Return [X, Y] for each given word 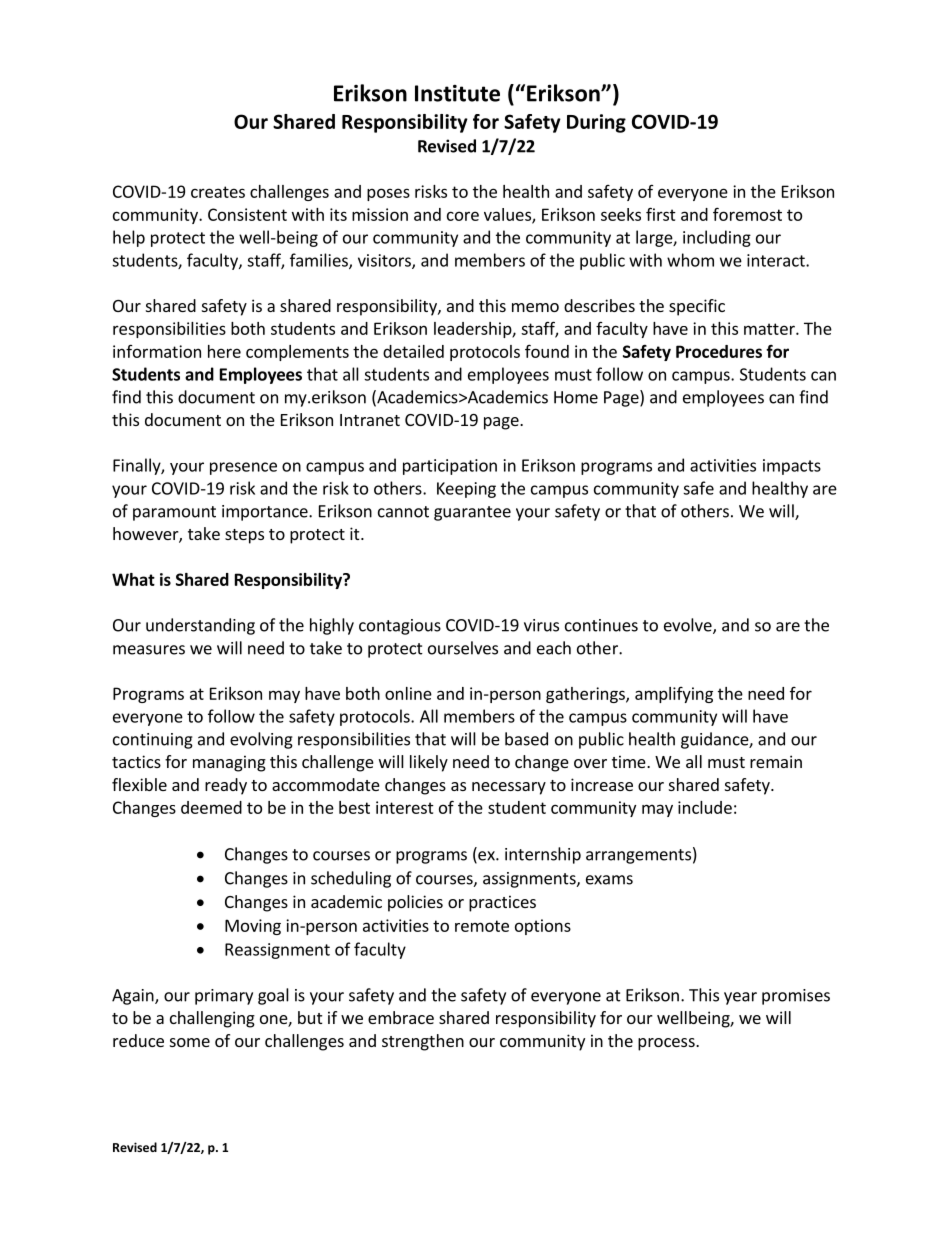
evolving [261, 740]
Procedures [719, 351]
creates [218, 192]
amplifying [674, 695]
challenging [212, 1019]
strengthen [423, 1042]
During [596, 123]
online [408, 693]
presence [243, 468]
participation [450, 467]
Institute [457, 93]
